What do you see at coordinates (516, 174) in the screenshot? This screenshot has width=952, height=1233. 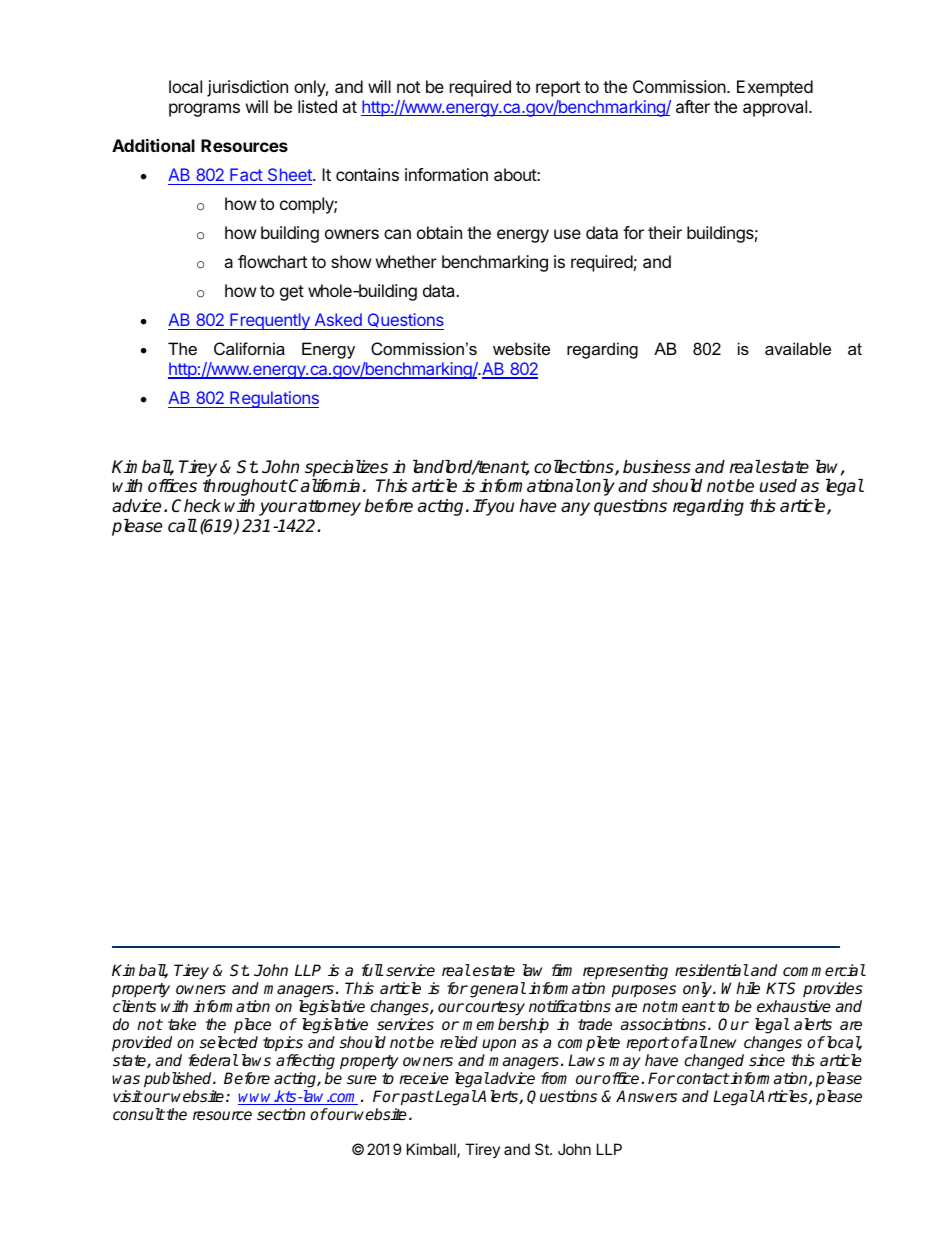 I see `about` at bounding box center [516, 174].
